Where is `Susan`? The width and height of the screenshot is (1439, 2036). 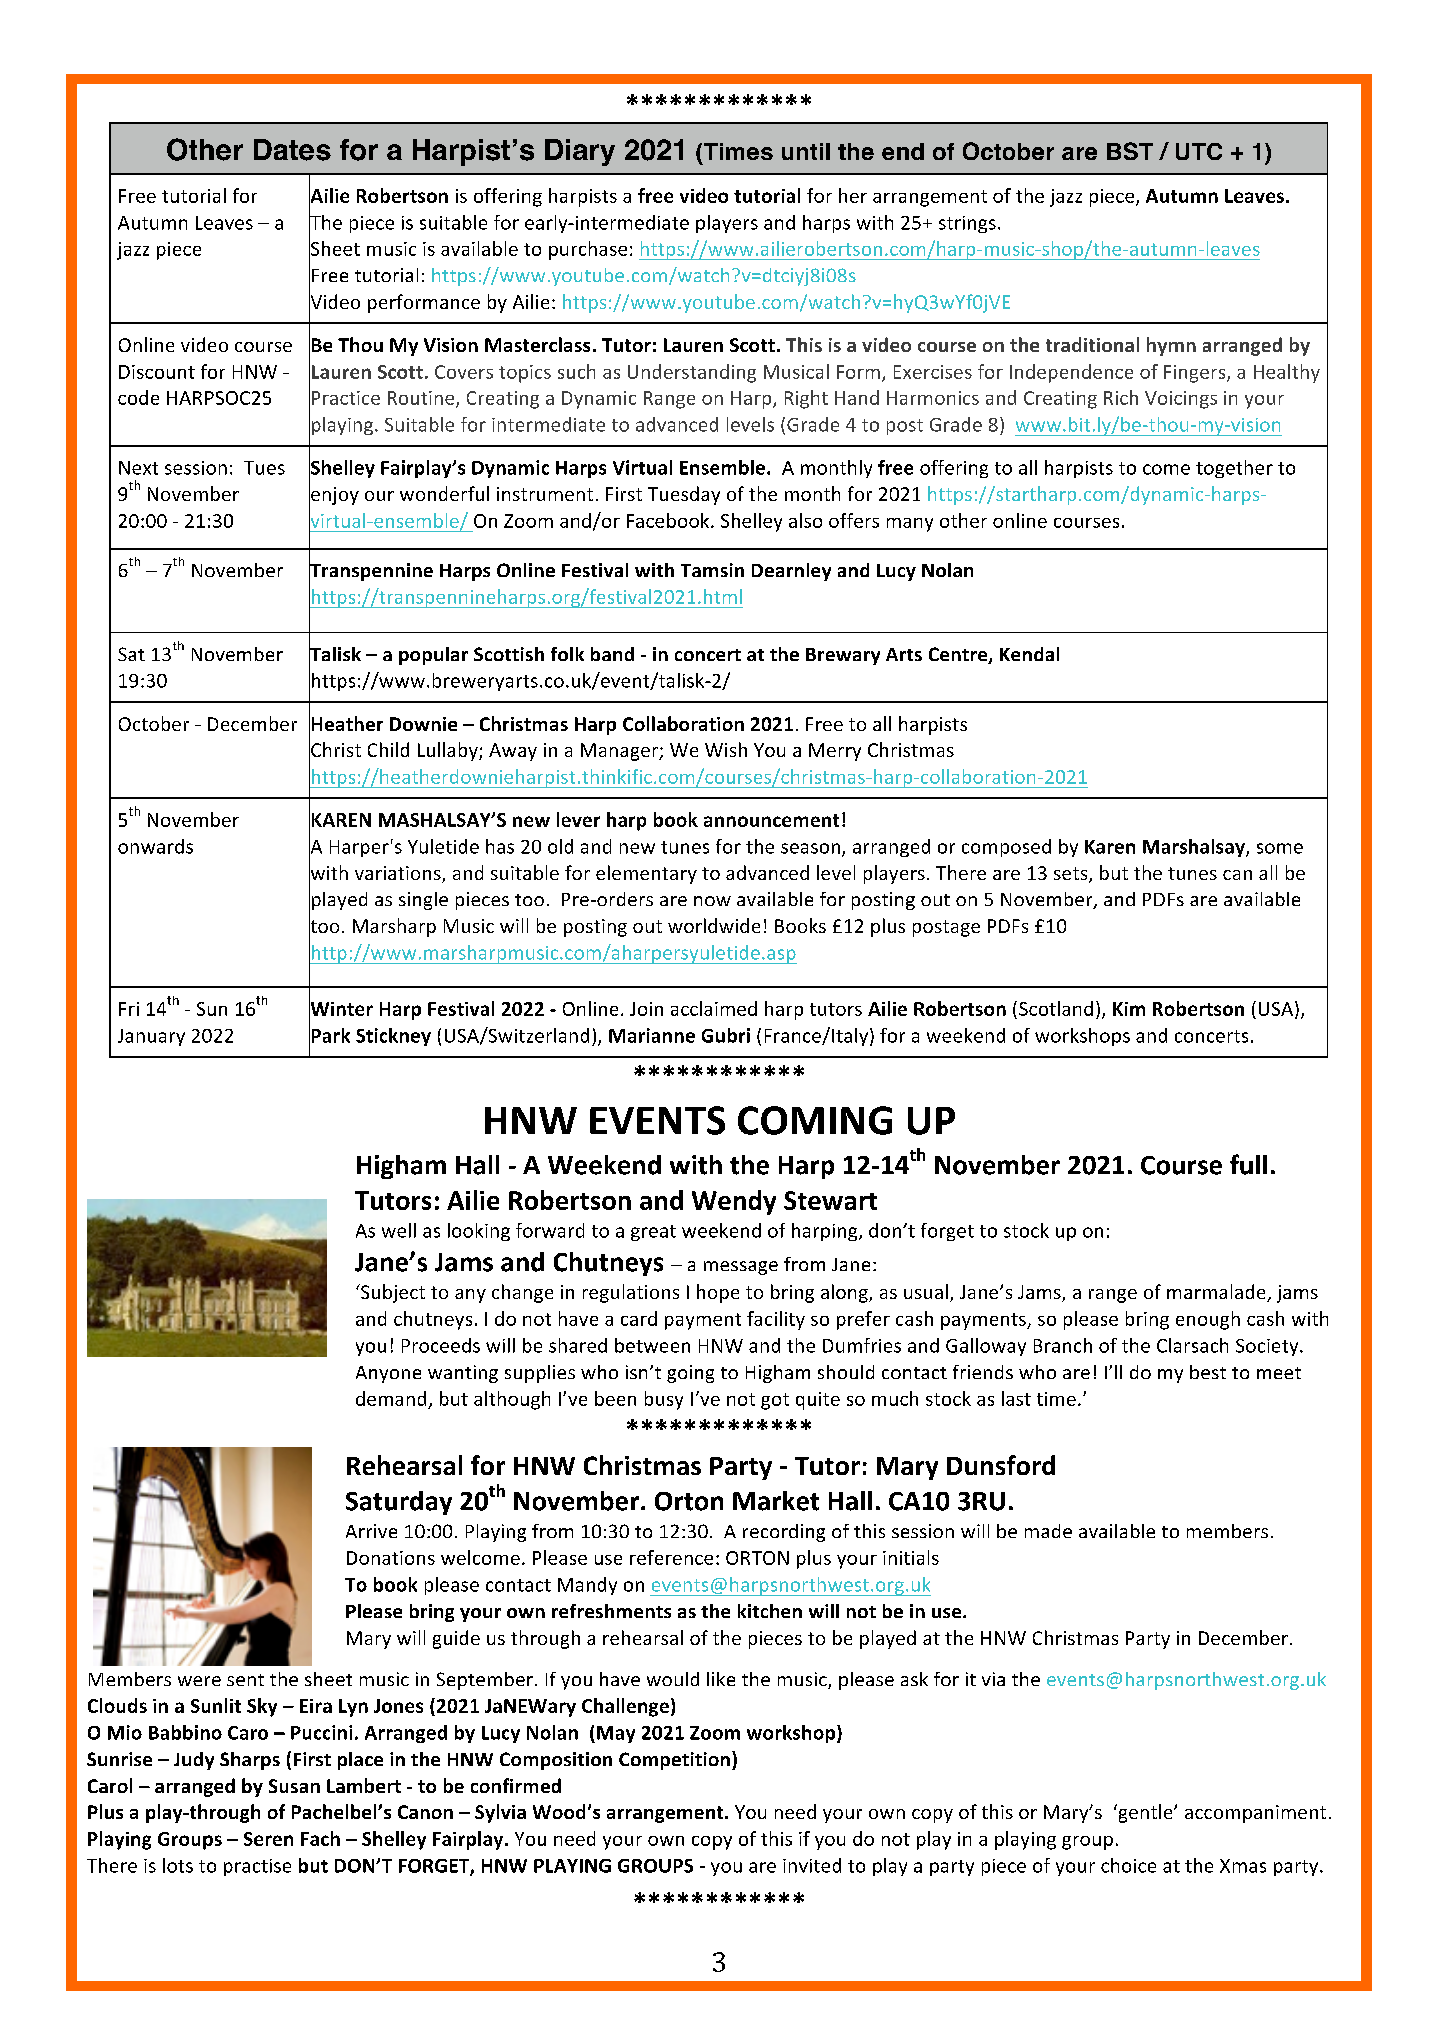
Susan is located at coordinates (294, 1786).
